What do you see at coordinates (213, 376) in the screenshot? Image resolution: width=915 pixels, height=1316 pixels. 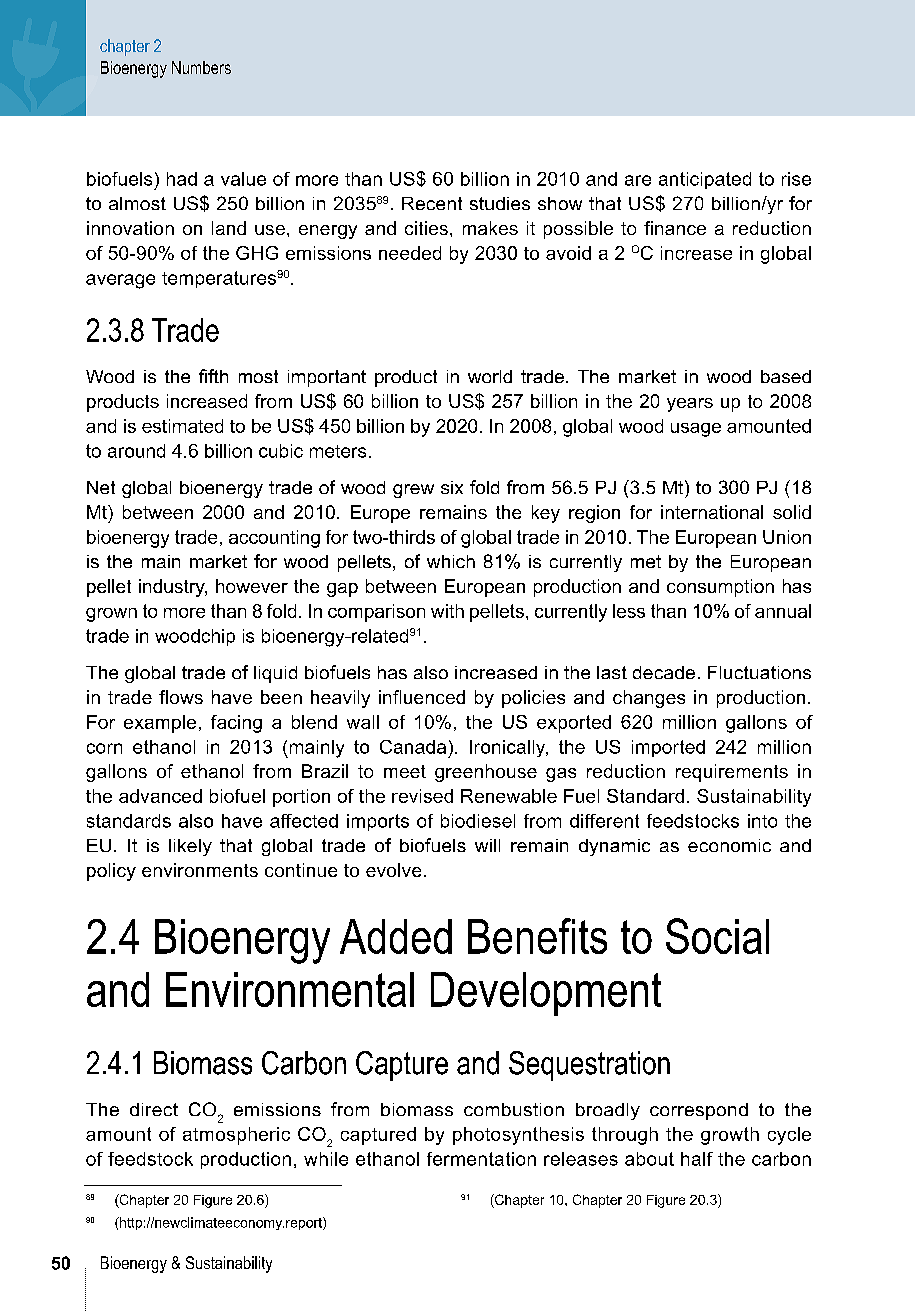 I see `fifth` at bounding box center [213, 376].
